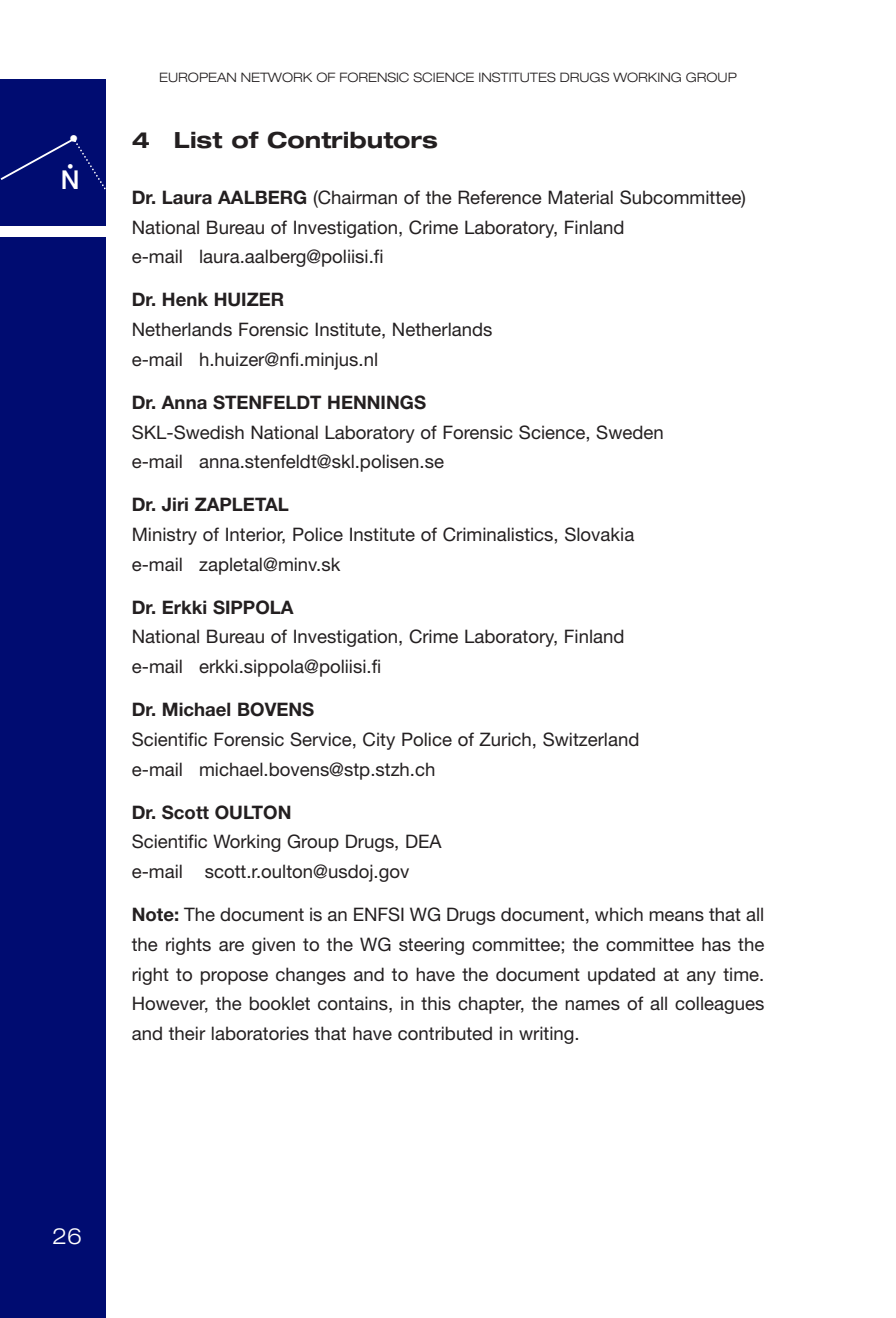  What do you see at coordinates (701, 978) in the image?
I see `any` at bounding box center [701, 978].
